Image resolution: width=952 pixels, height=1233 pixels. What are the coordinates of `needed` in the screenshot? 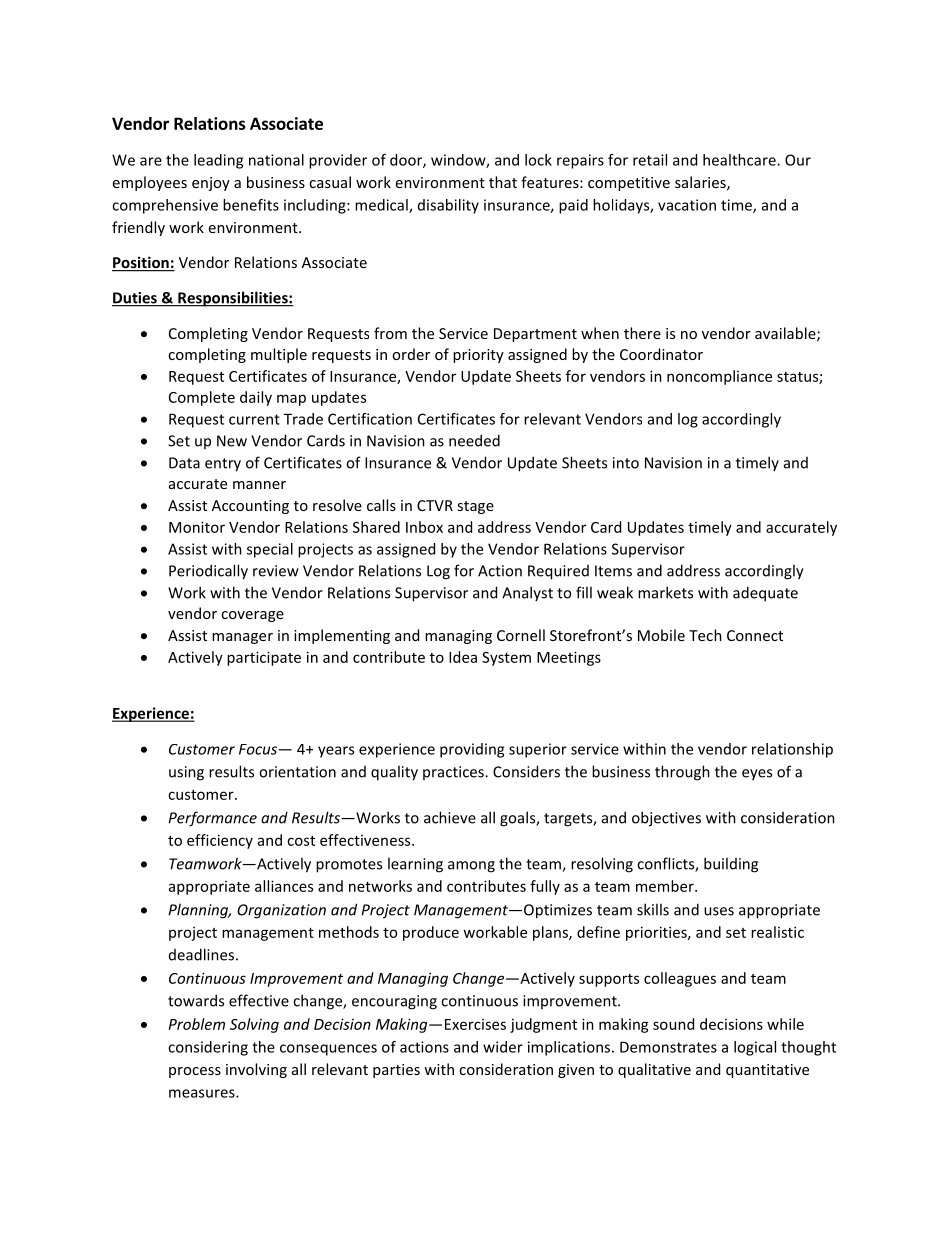 It's located at (474, 440).
